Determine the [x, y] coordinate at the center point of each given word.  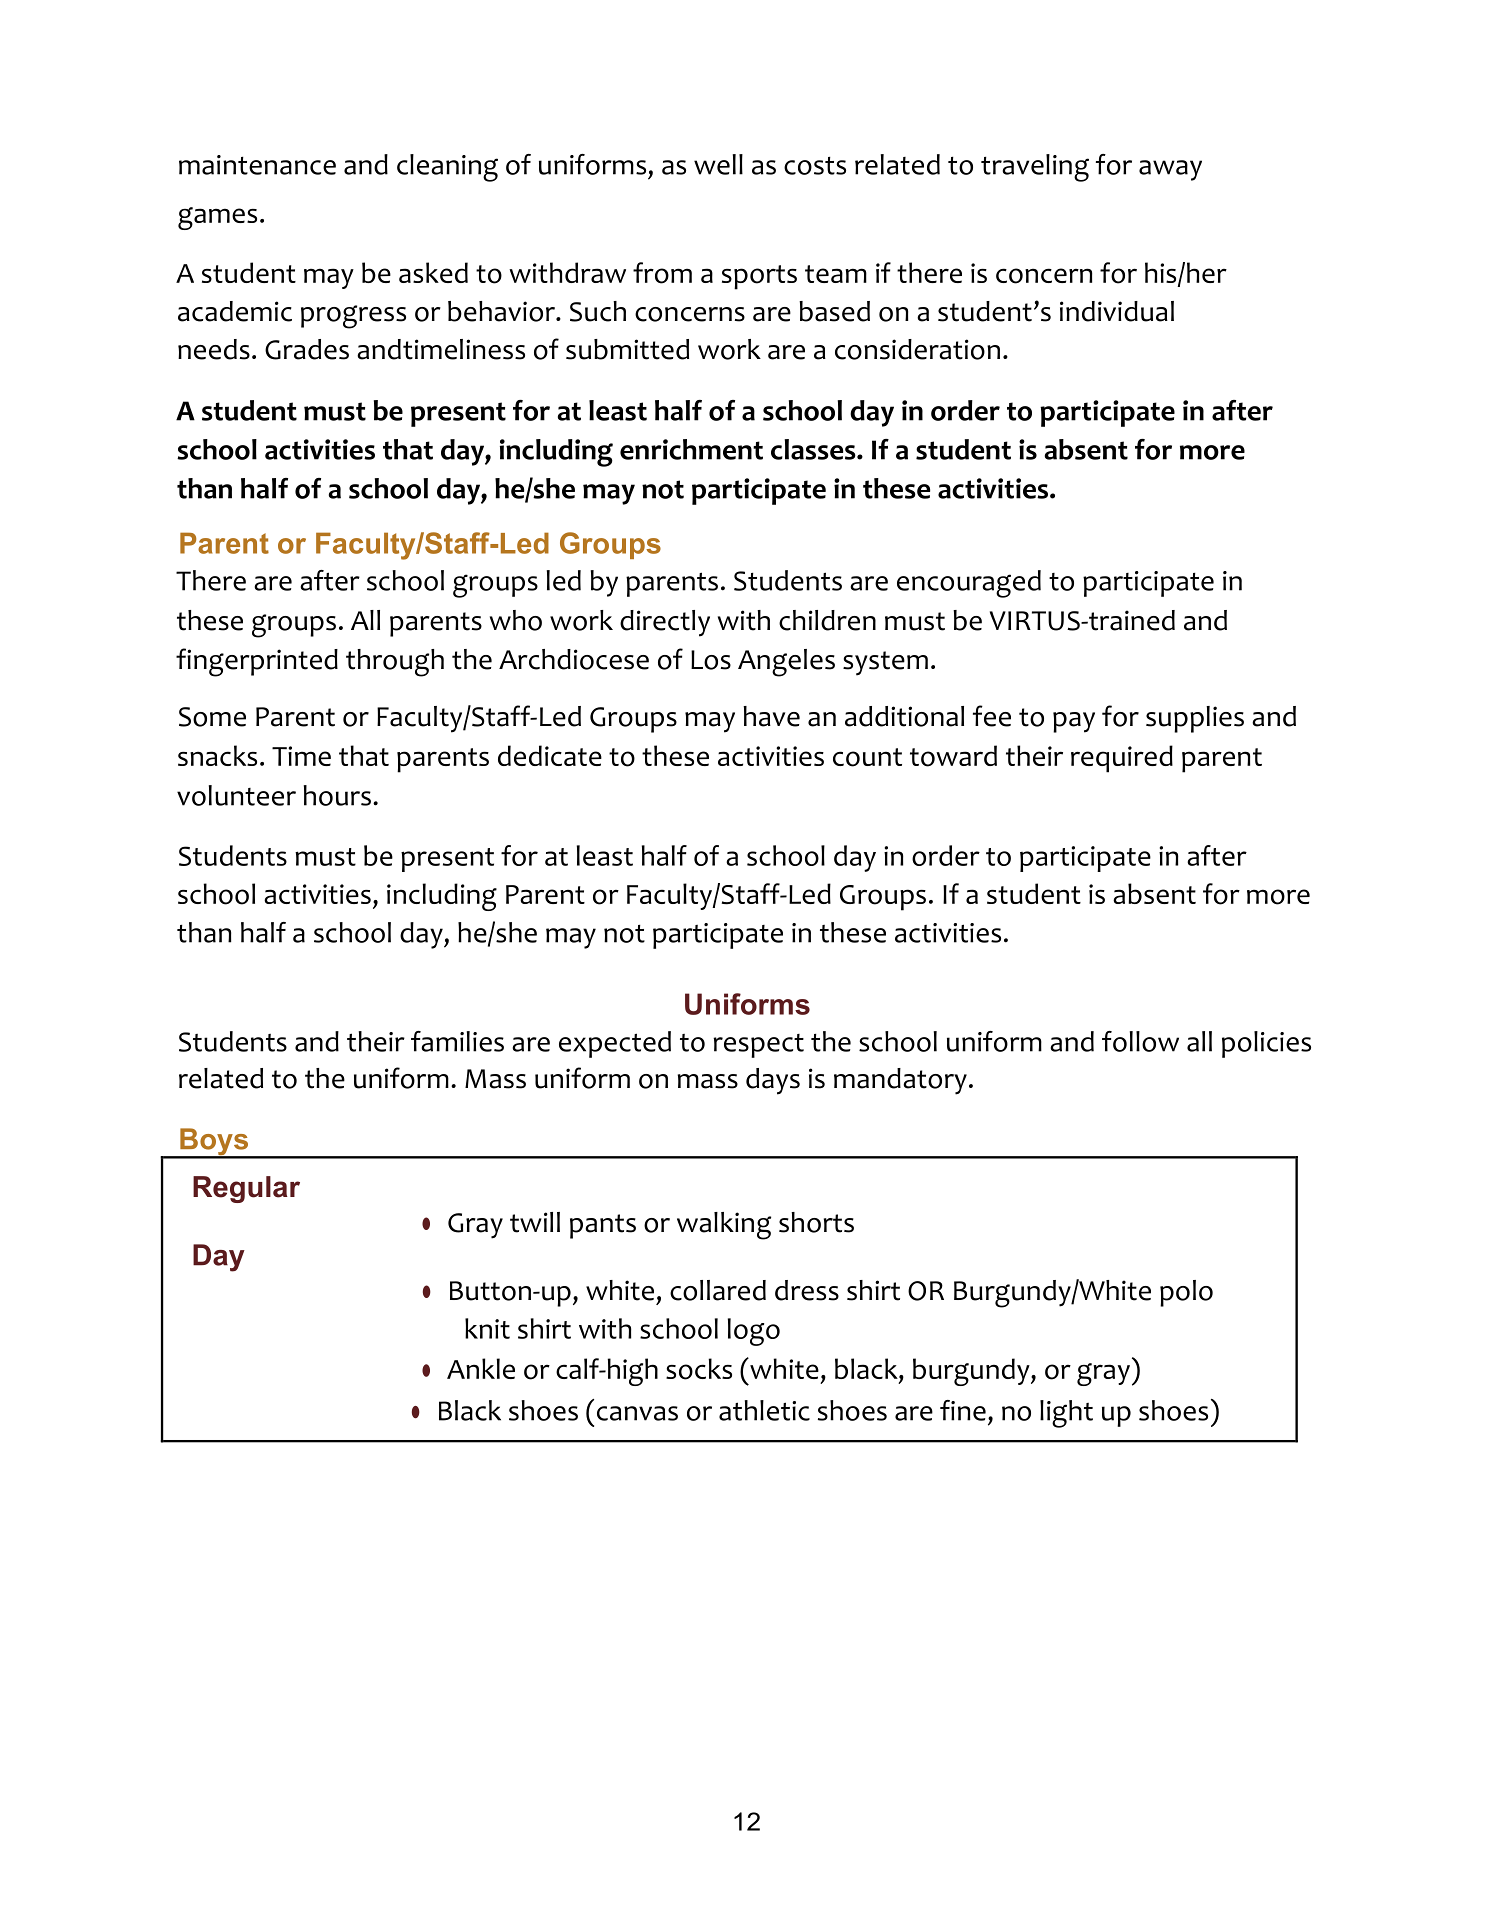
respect [758, 1046]
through [395, 663]
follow [1140, 1041]
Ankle [481, 1368]
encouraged [969, 584]
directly [665, 623]
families [457, 1041]
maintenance [257, 165]
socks [699, 1369]
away [1170, 170]
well [718, 164]
